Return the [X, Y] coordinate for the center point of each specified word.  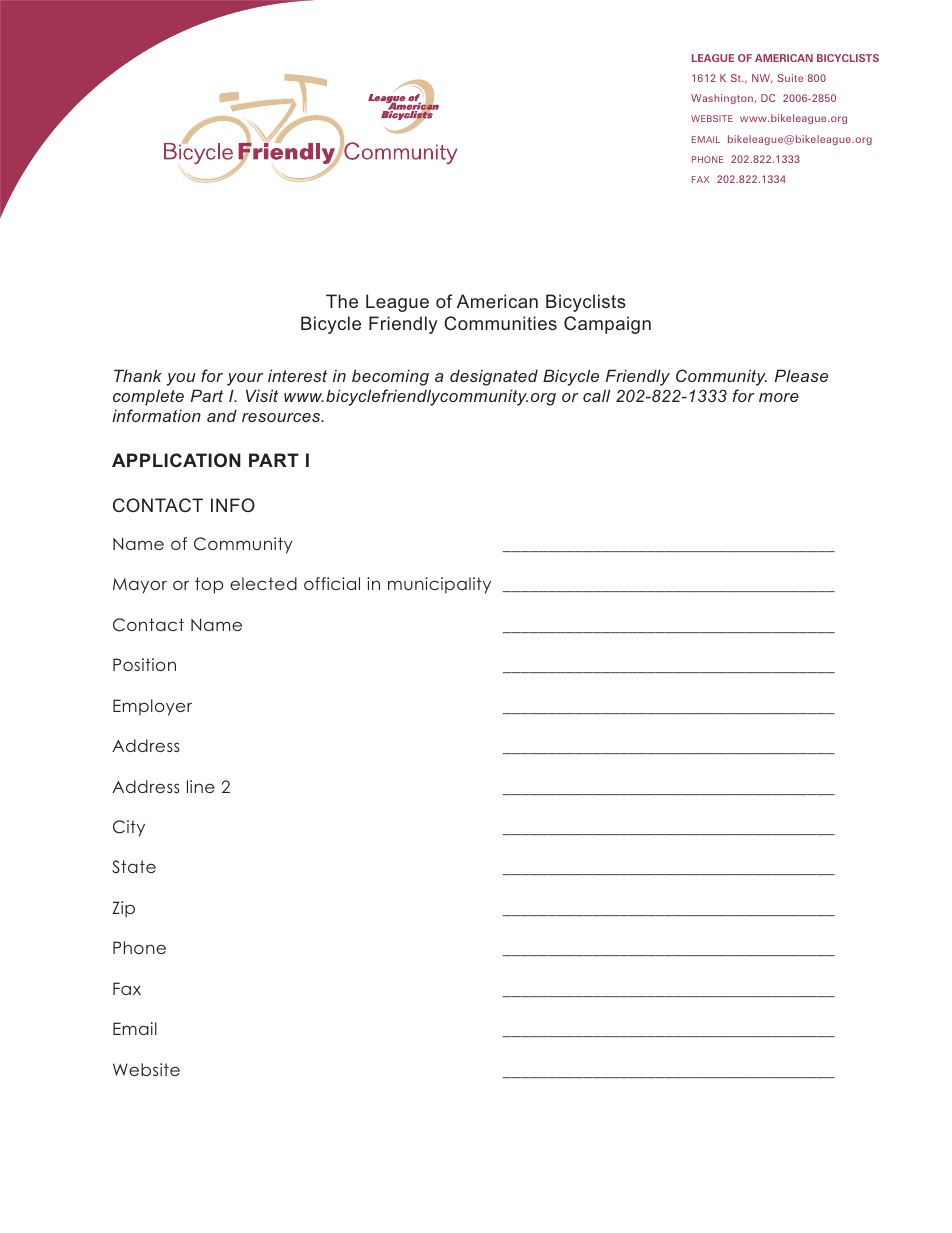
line [201, 786]
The [342, 301]
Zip [123, 909]
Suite [790, 78]
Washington [722, 99]
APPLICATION [176, 460]
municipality [439, 585]
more [779, 397]
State [134, 867]
